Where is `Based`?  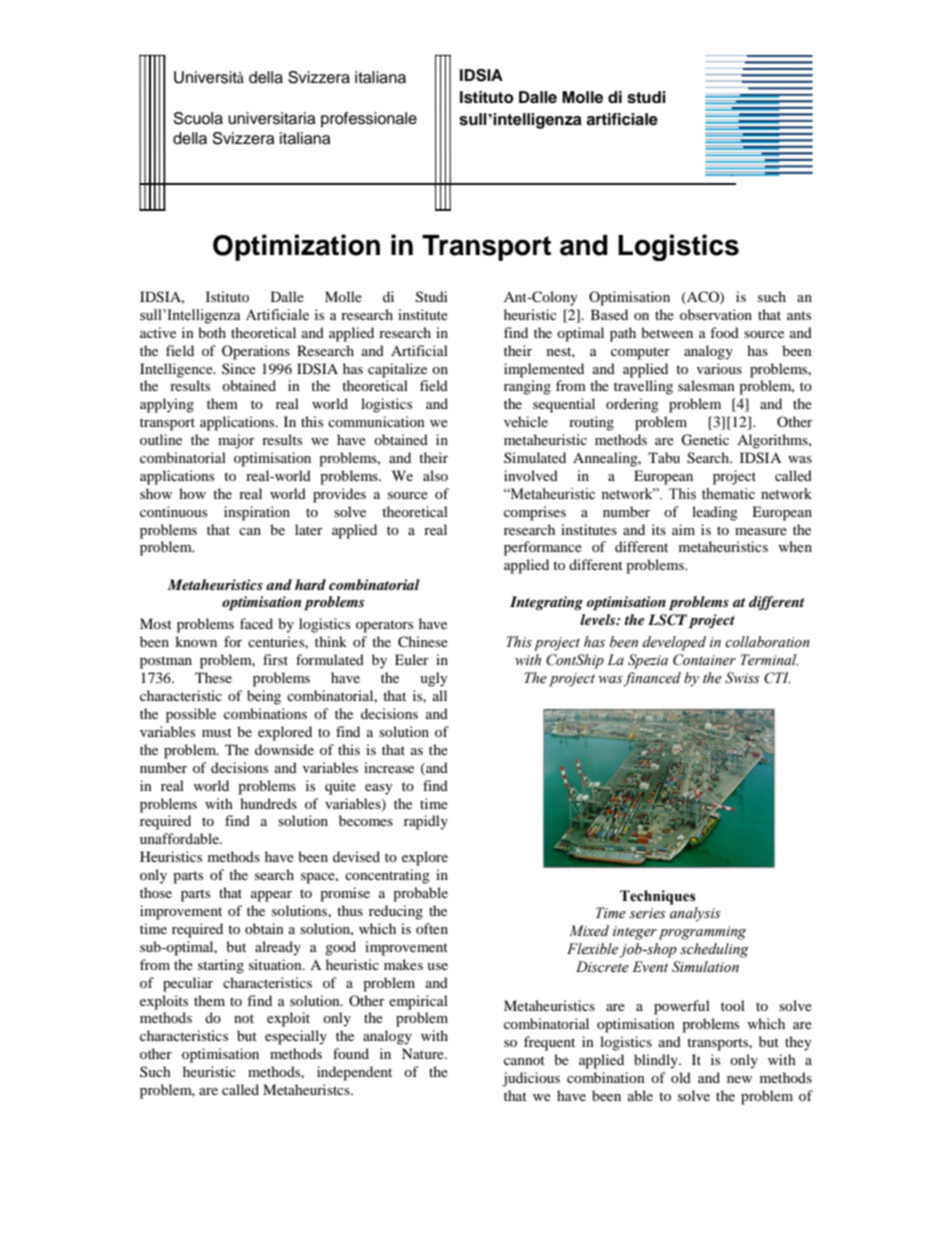
Based is located at coordinates (609, 314).
